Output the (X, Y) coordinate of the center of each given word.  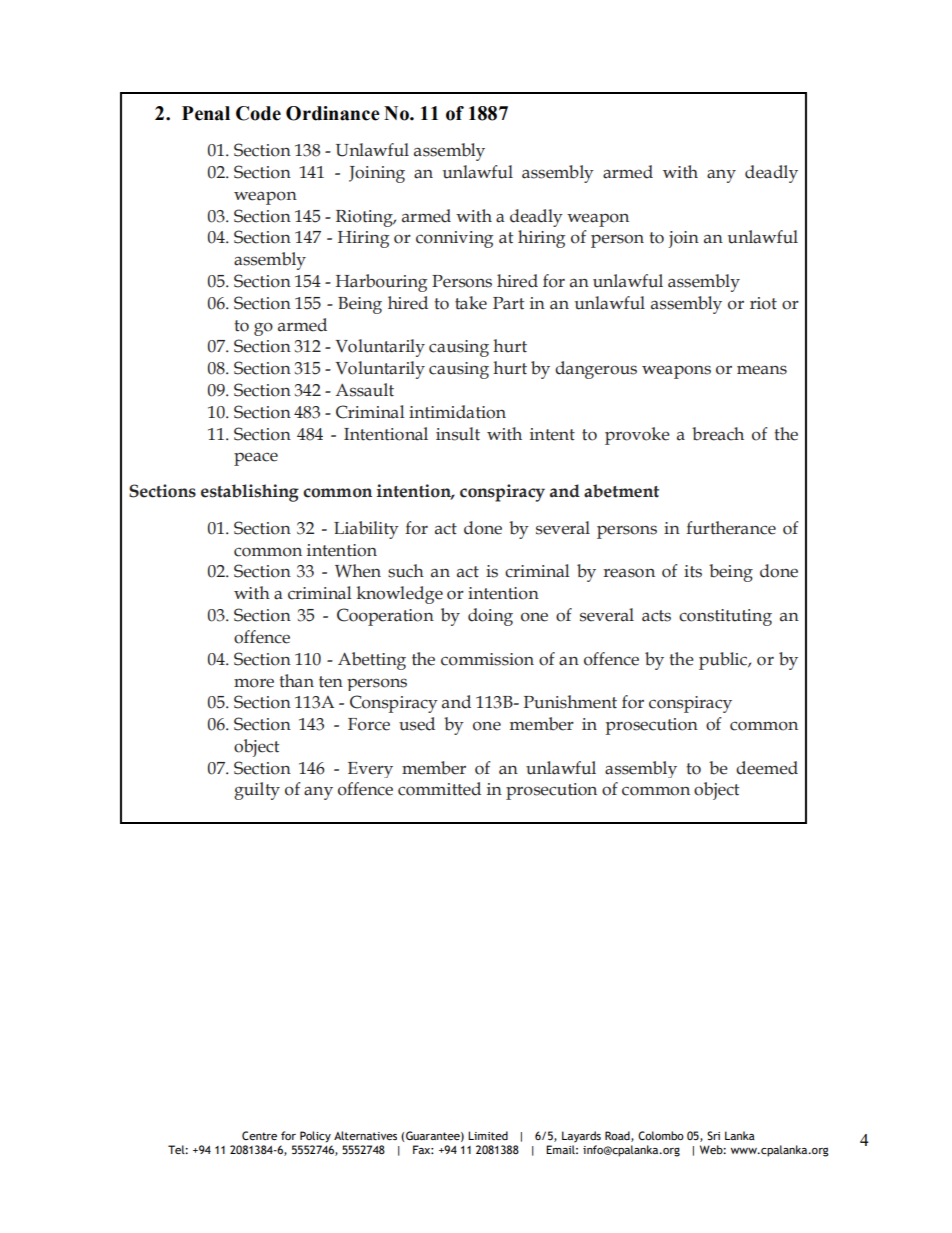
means (762, 370)
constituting (725, 617)
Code (258, 113)
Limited (488, 1135)
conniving (454, 239)
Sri (713, 1135)
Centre (259, 1135)
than (296, 681)
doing (490, 617)
